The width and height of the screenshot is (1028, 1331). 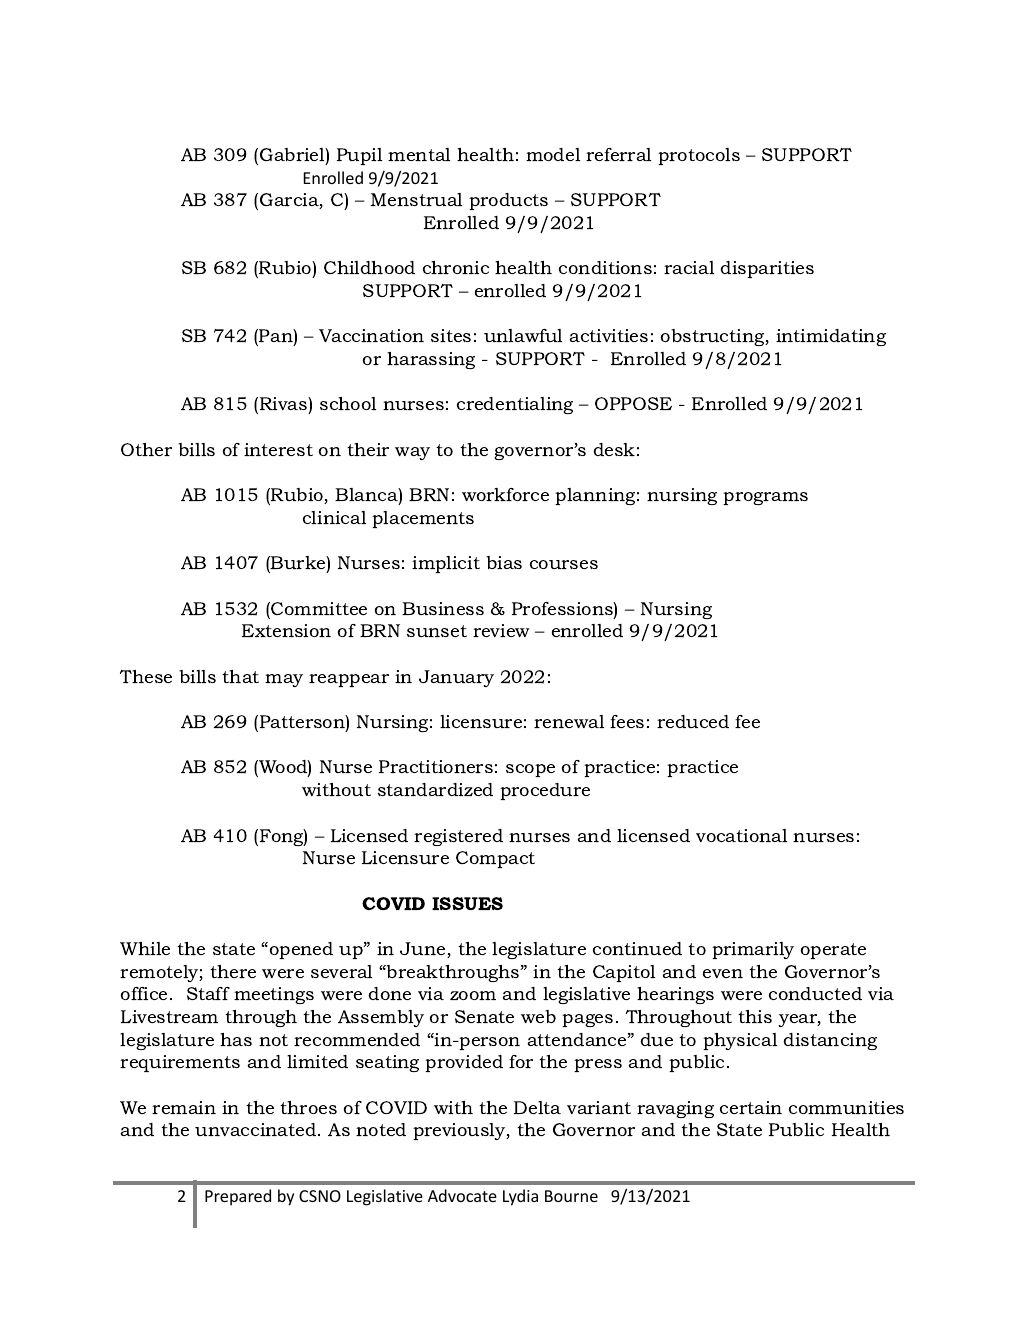 I want to click on Pupil, so click(x=359, y=156).
